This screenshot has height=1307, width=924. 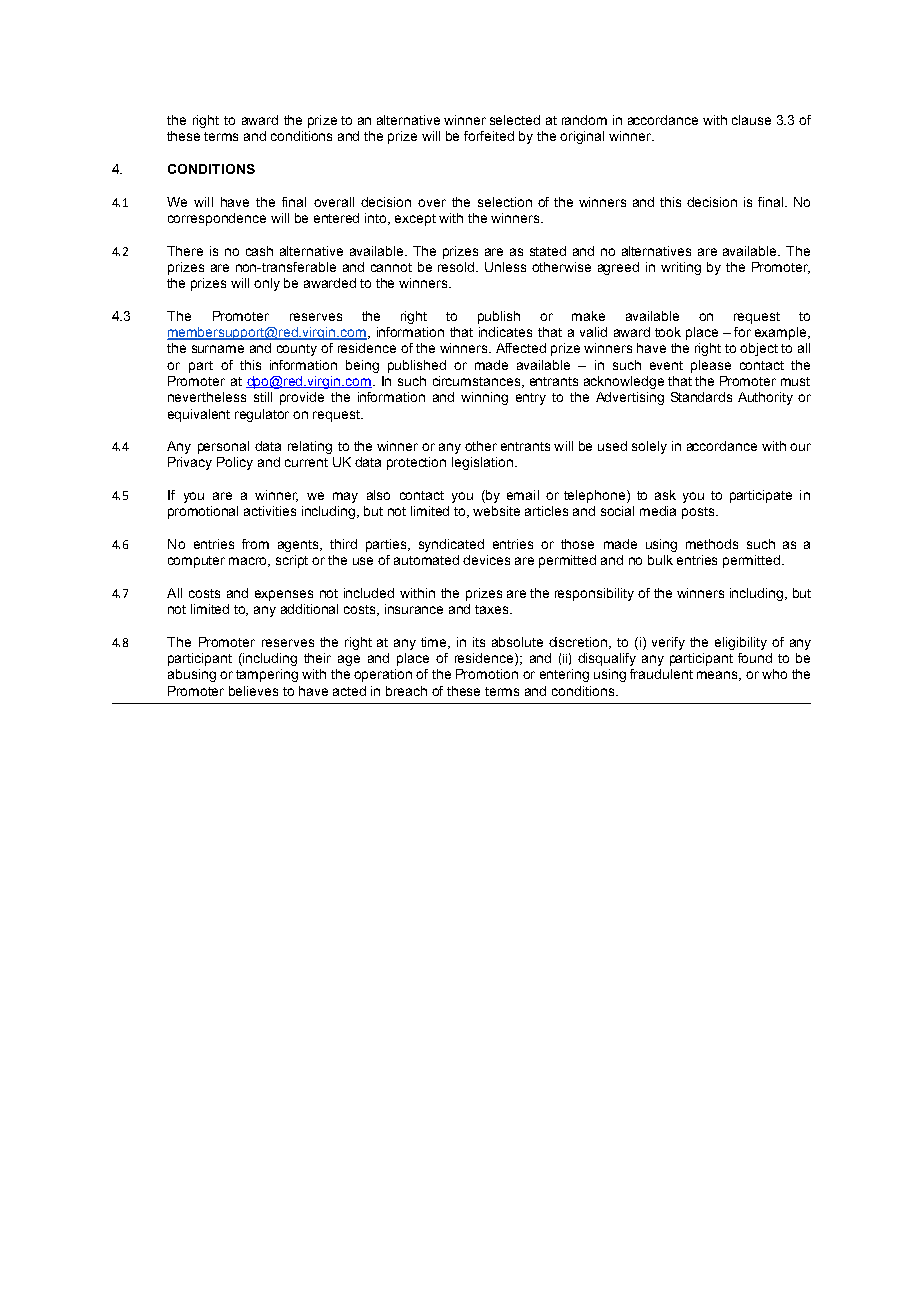 What do you see at coordinates (701, 397) in the screenshot?
I see `Standards` at bounding box center [701, 397].
